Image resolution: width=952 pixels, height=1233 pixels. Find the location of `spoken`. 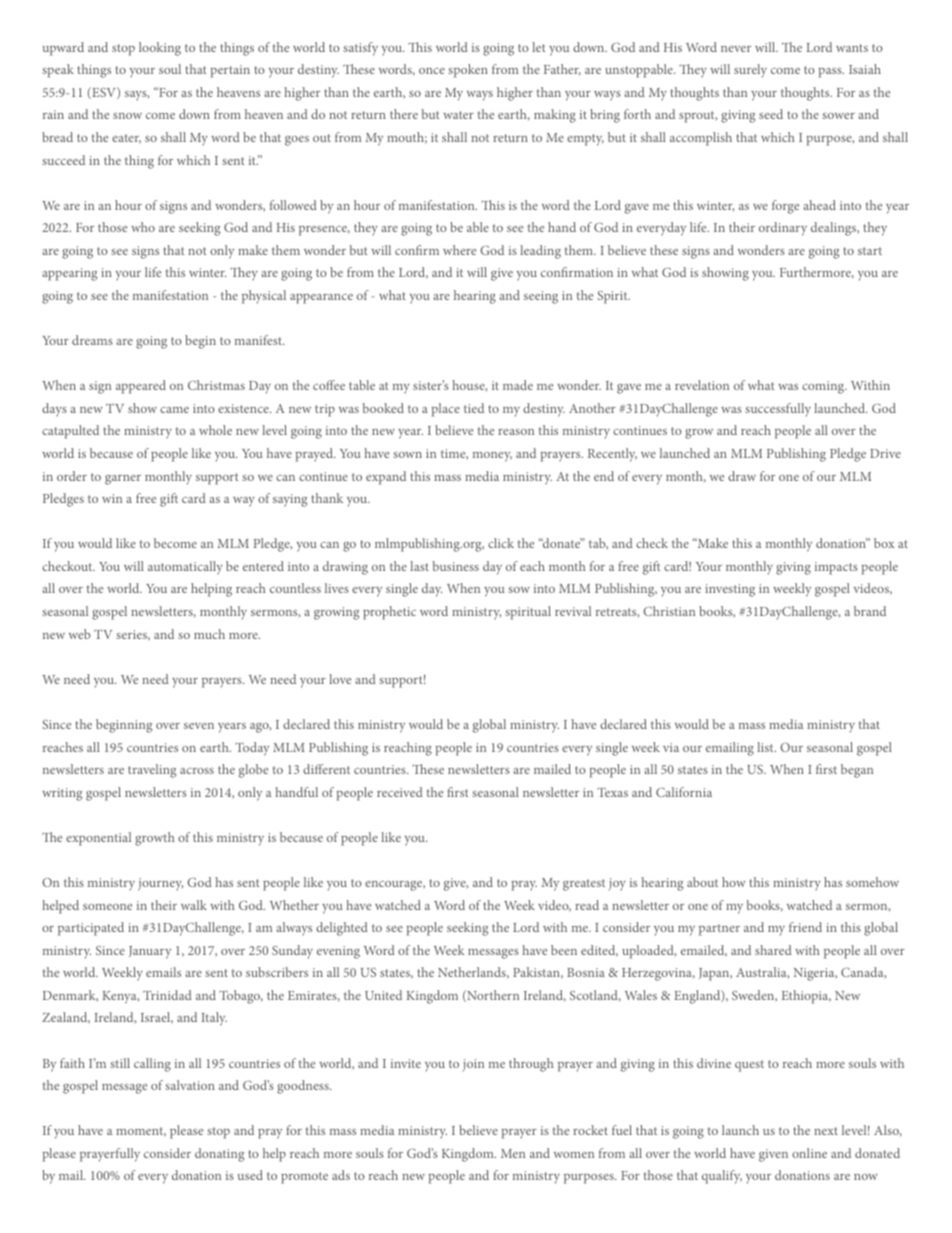

spoken is located at coordinates (468, 71).
